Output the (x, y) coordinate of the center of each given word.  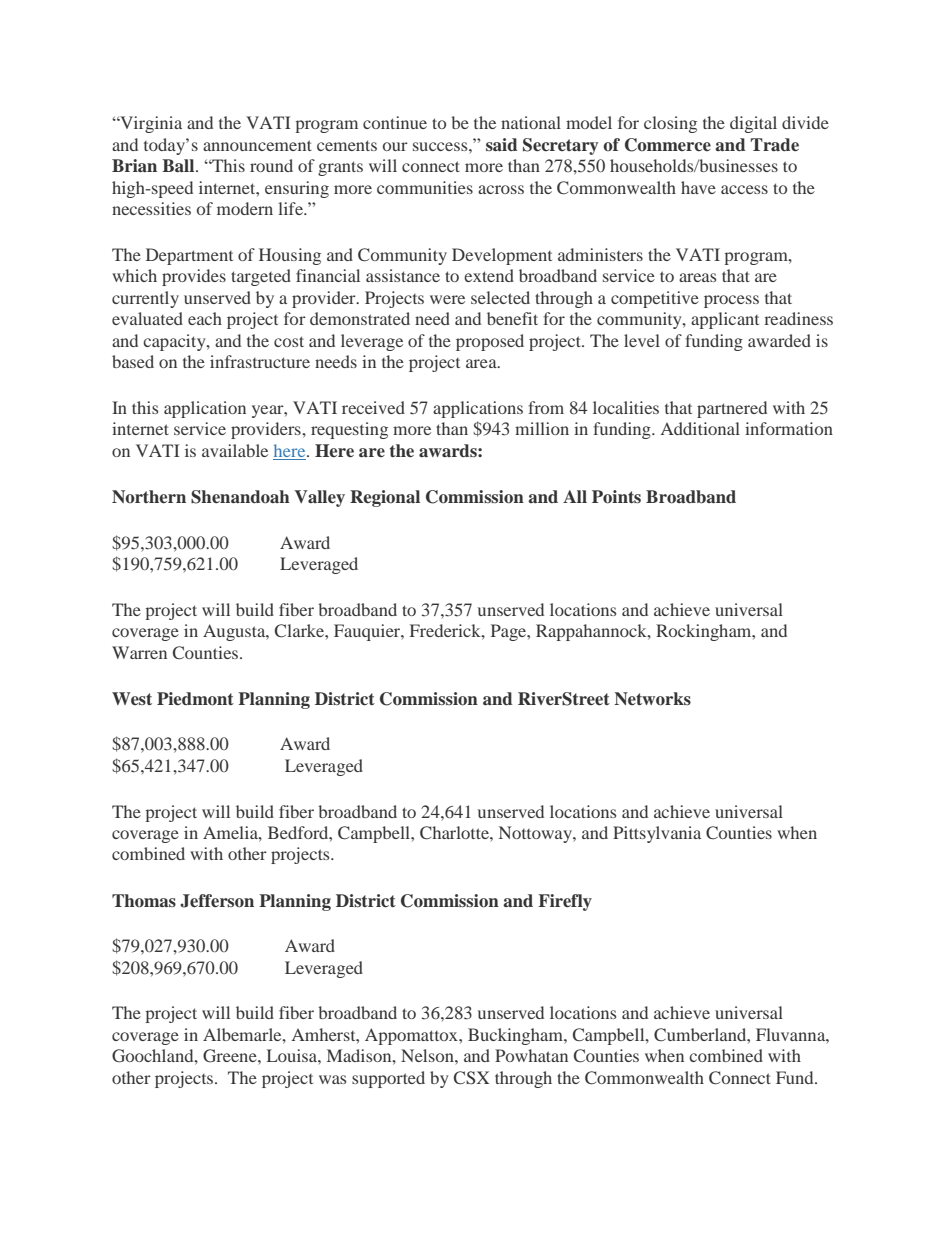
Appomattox (412, 1036)
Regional (385, 498)
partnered (732, 409)
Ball (179, 165)
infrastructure (260, 361)
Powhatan (531, 1055)
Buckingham (516, 1036)
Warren (139, 652)
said (502, 144)
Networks (652, 699)
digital (753, 124)
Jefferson (217, 901)
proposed (490, 342)
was (332, 1079)
